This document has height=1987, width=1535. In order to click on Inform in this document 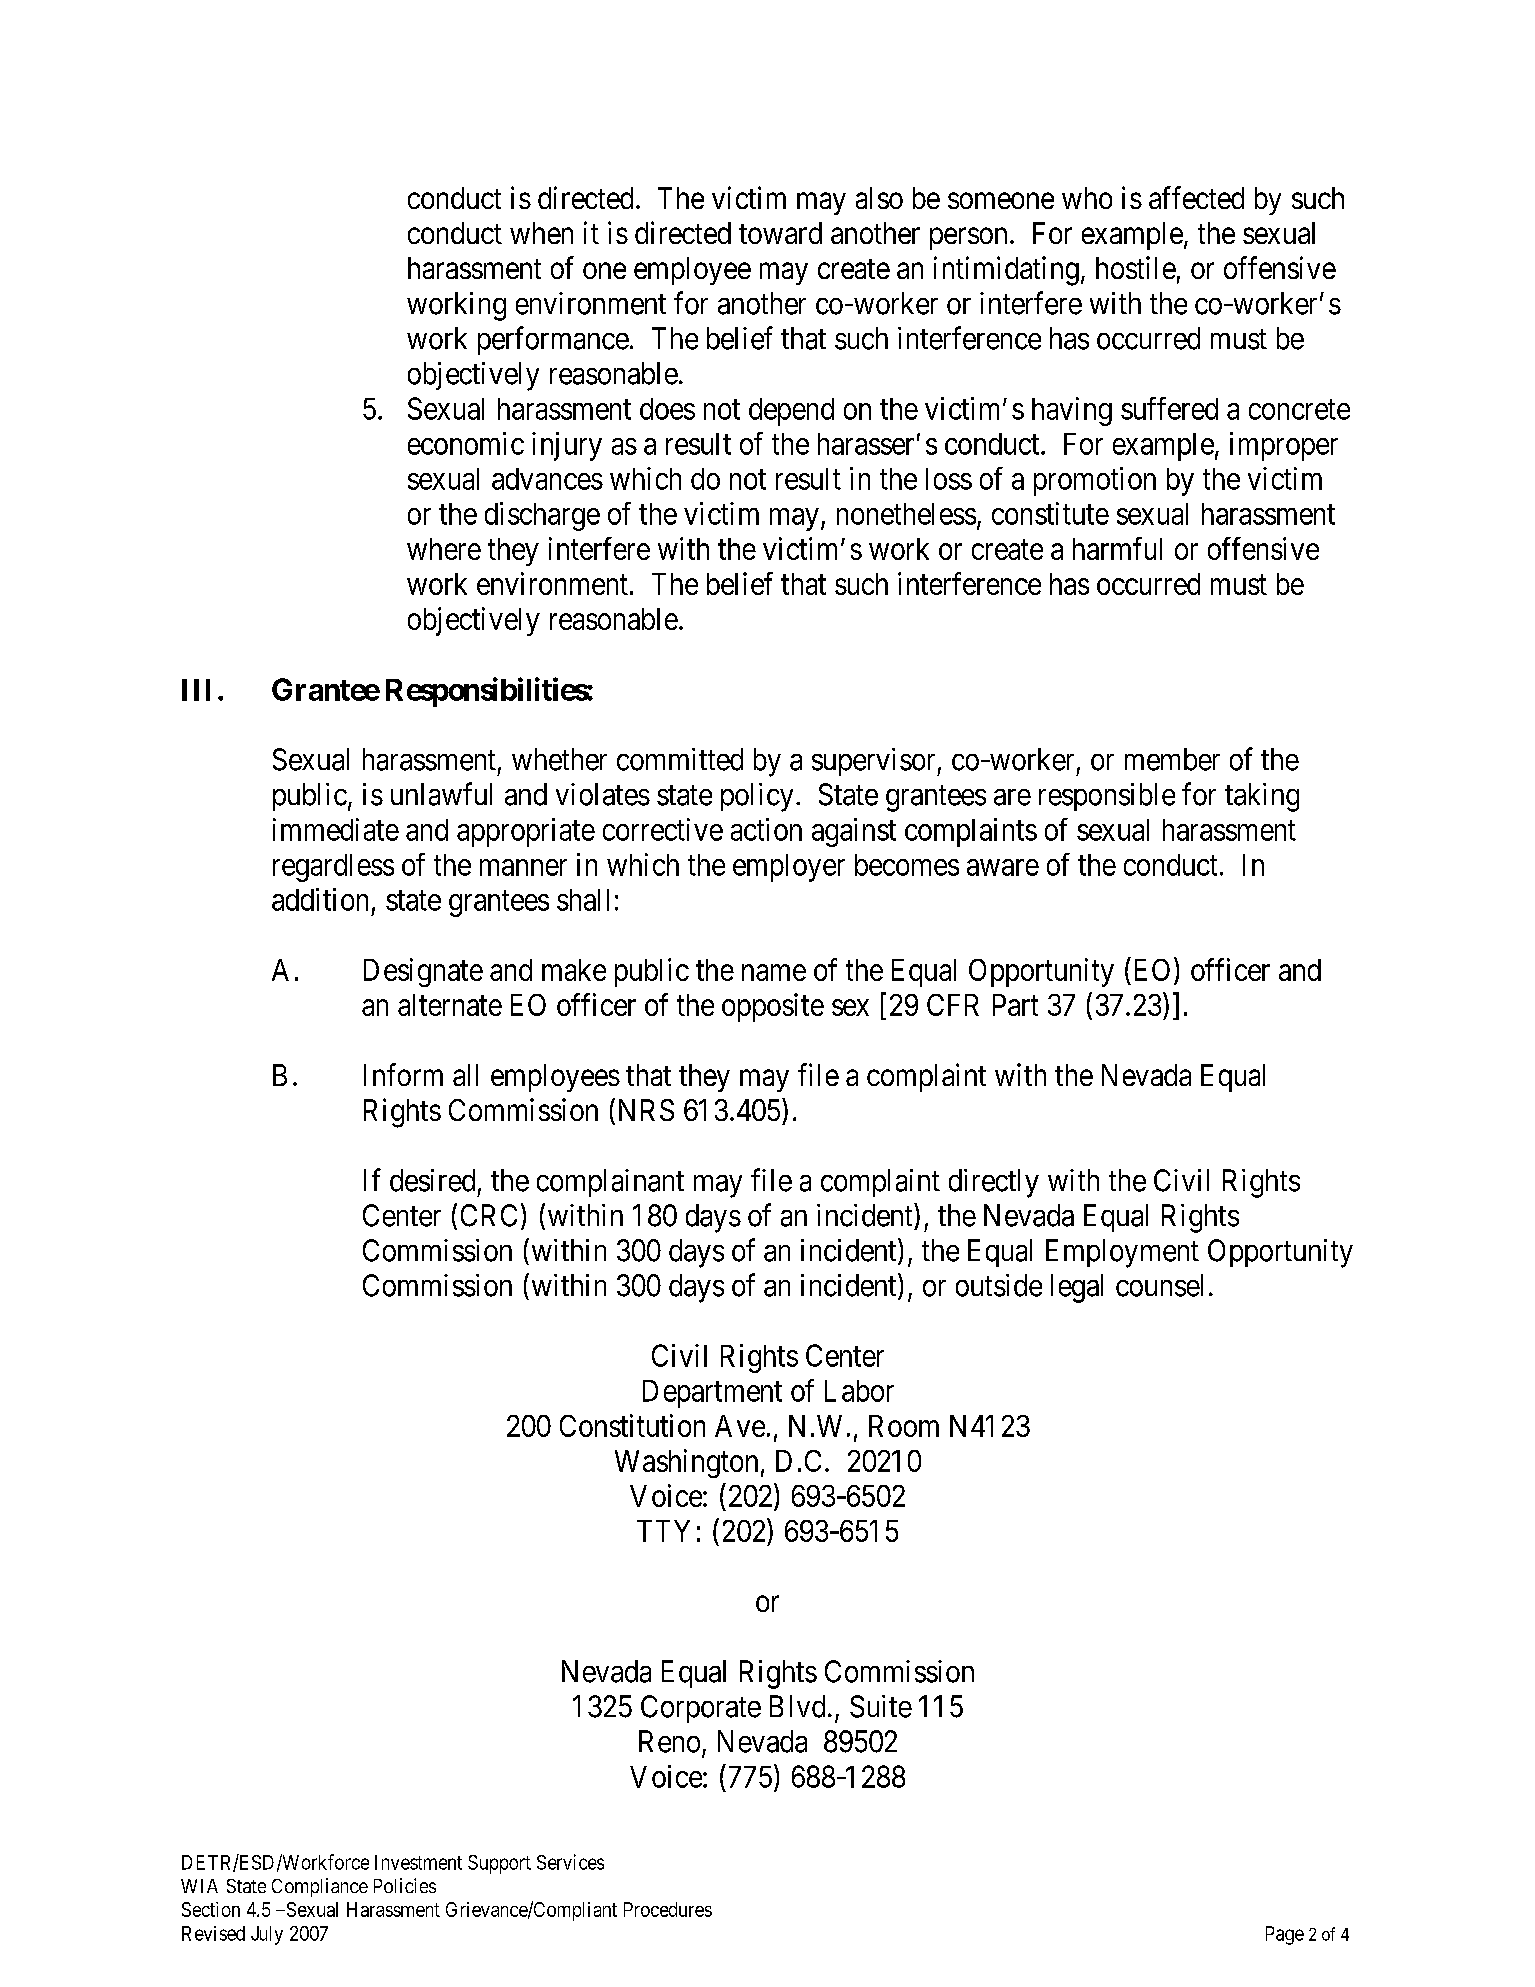, I will do `click(403, 1074)`.
